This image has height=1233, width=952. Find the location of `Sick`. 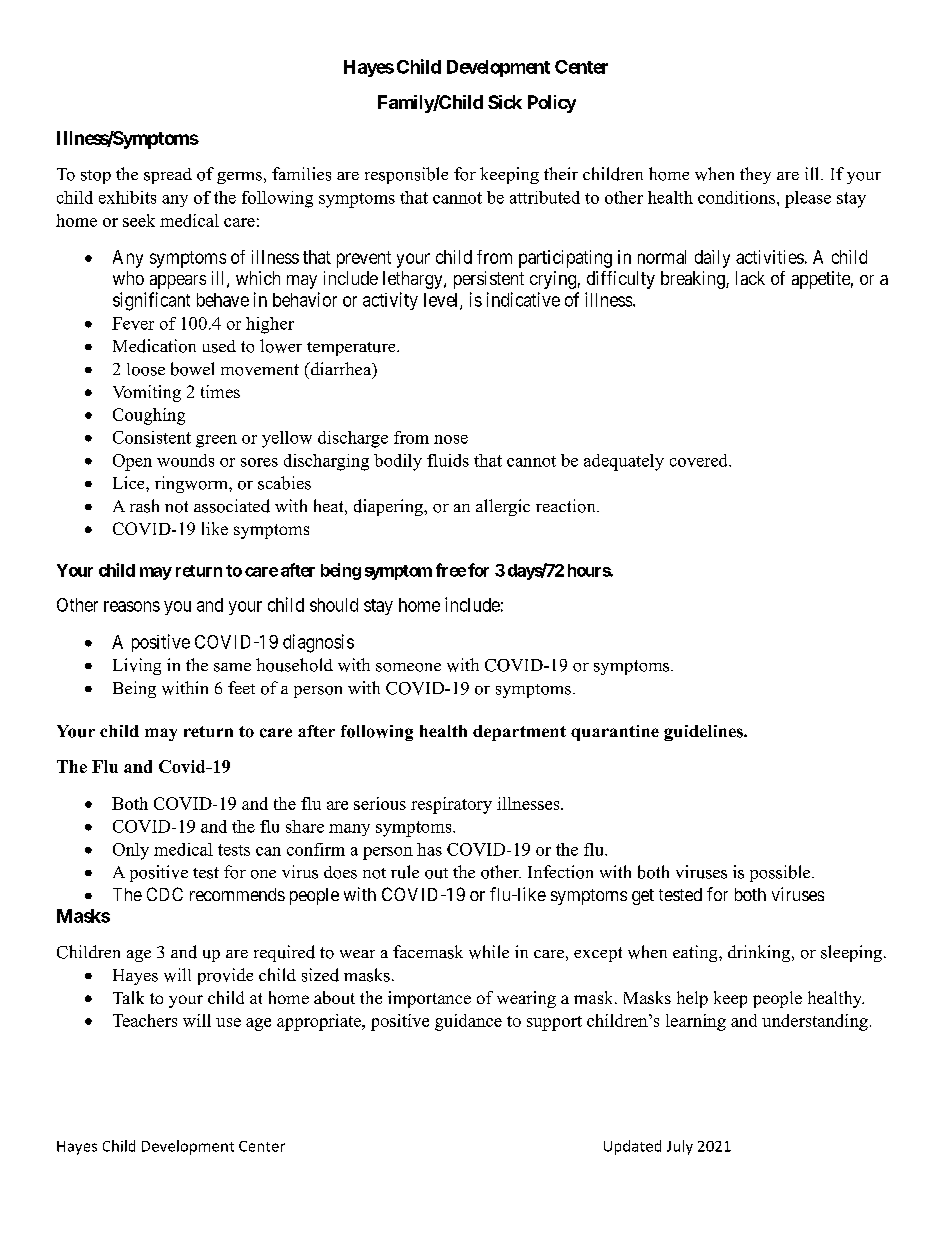

Sick is located at coordinates (505, 102).
